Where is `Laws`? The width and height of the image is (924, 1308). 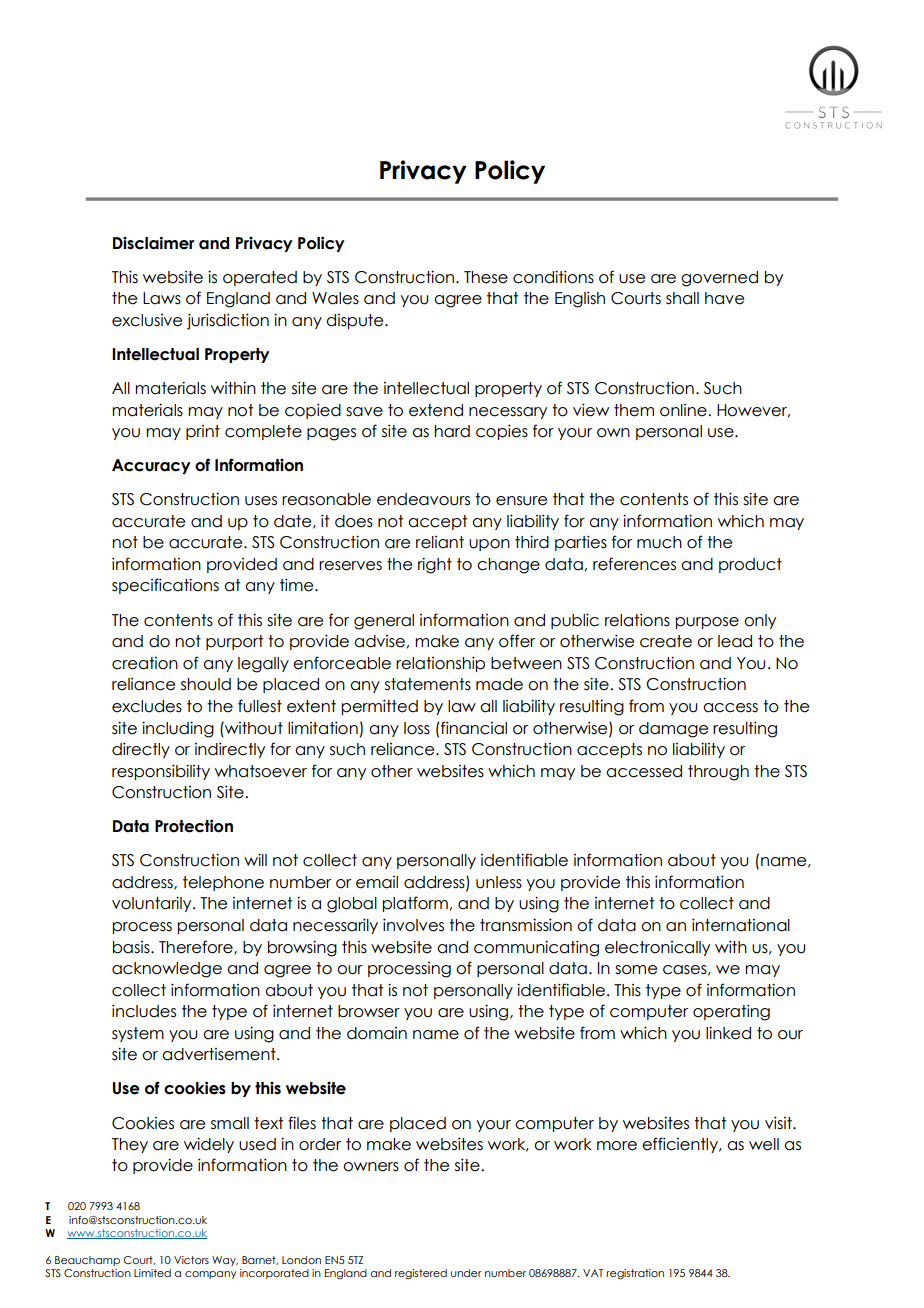
Laws is located at coordinates (162, 298).
